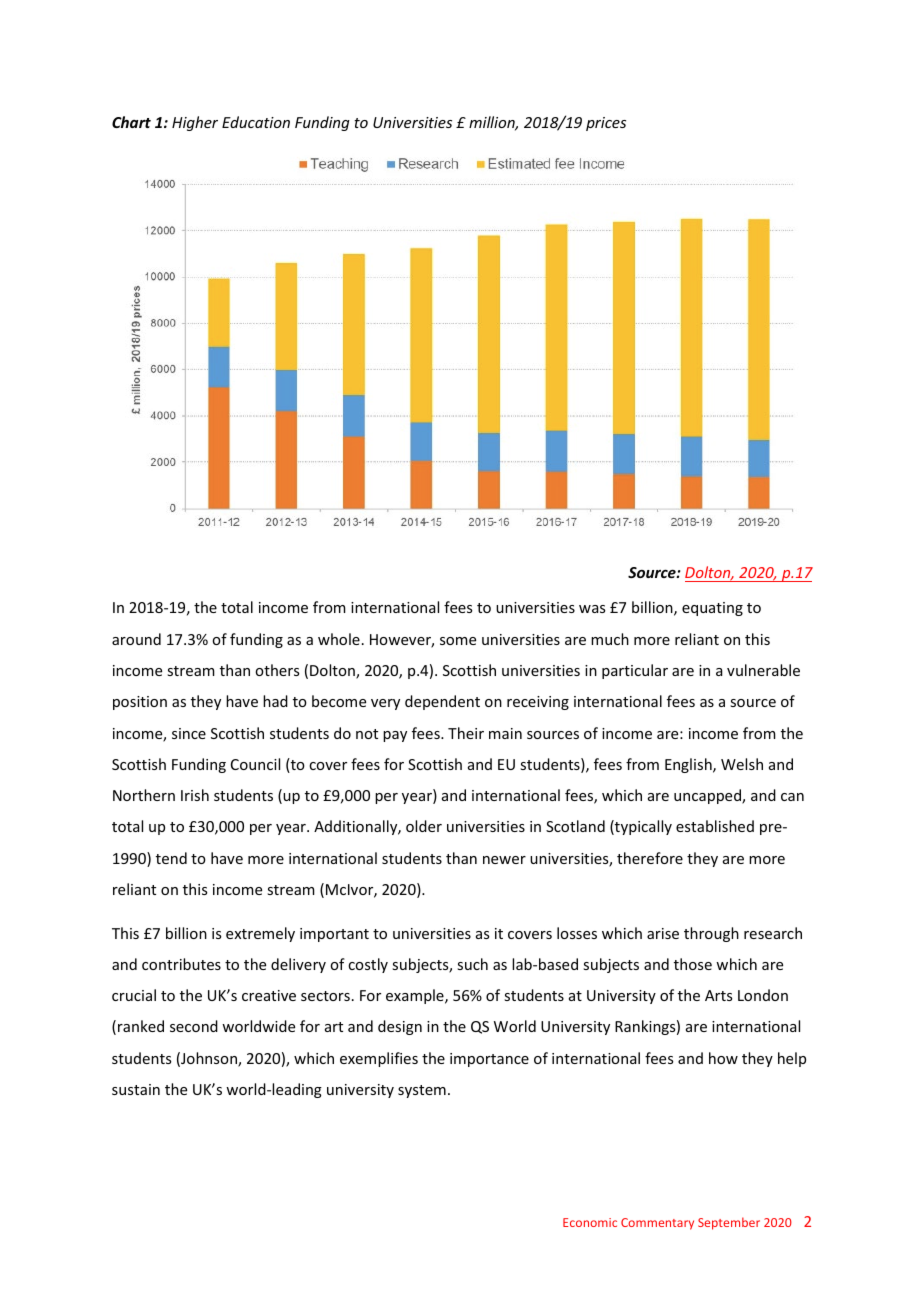 This screenshot has width=924, height=1308. Describe the element at coordinates (136, 1089) in the screenshot. I see `sustain` at that location.
